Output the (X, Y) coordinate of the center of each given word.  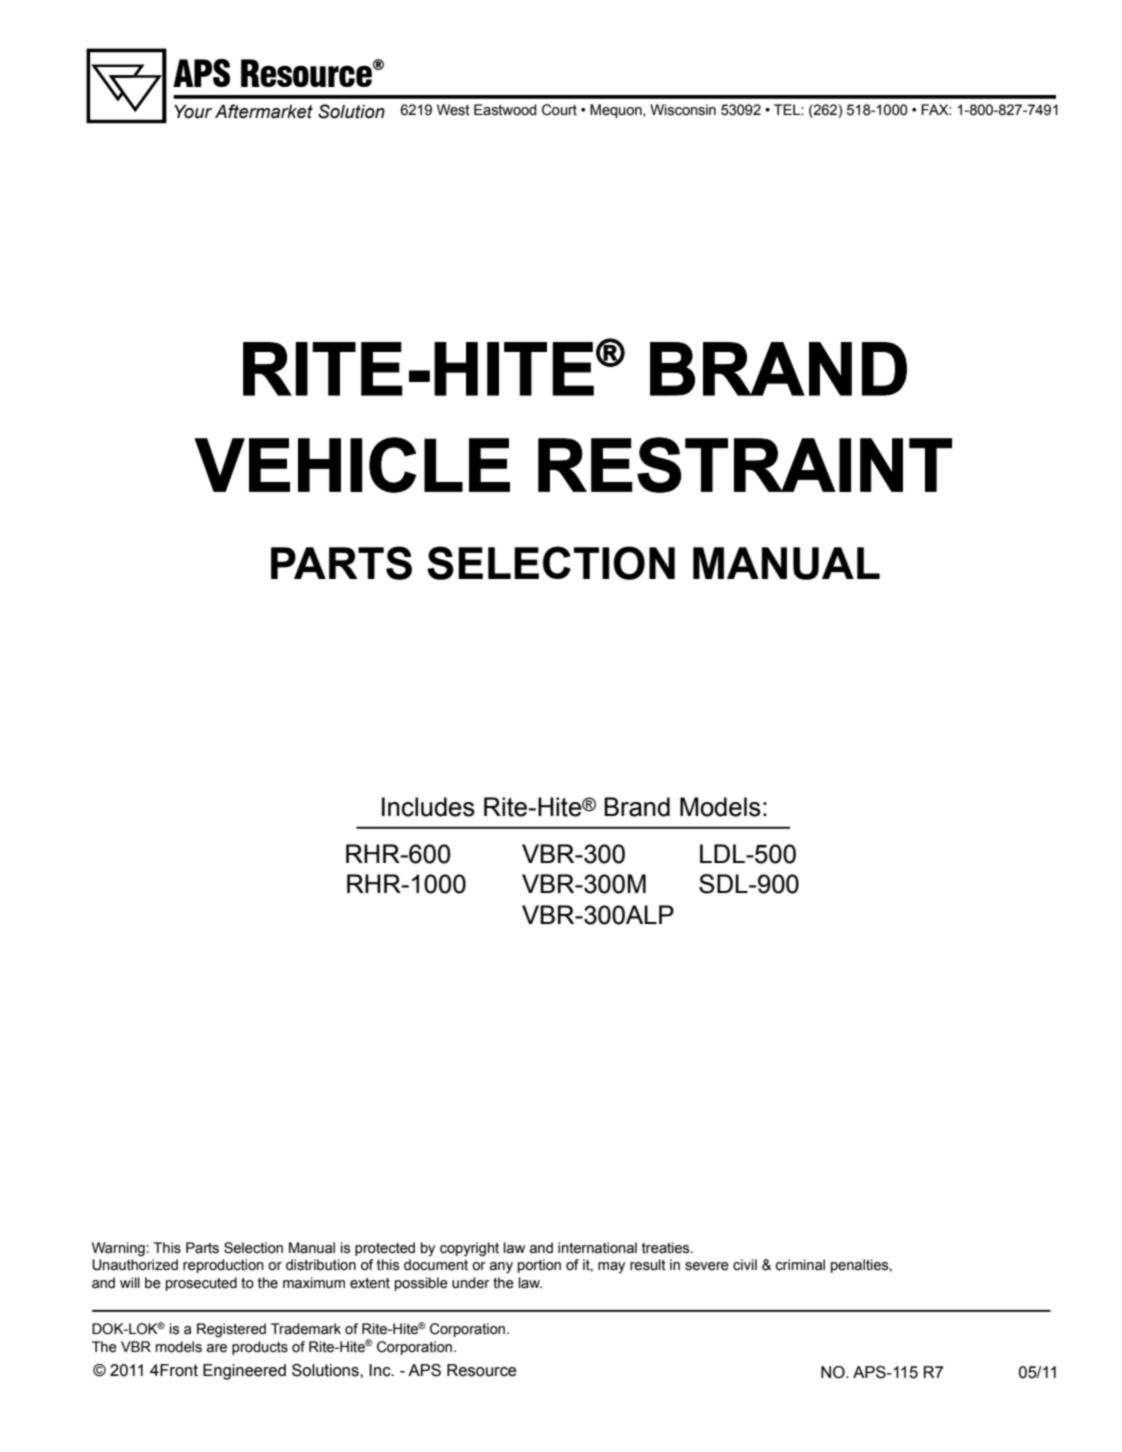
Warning (118, 1249)
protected (385, 1249)
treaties (667, 1248)
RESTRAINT (745, 465)
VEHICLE (352, 465)
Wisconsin (683, 110)
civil (745, 1265)
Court (559, 110)
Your (193, 111)
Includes (428, 807)
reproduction (223, 1266)
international (597, 1248)
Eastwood (505, 110)
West (453, 110)
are (216, 1348)
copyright (469, 1249)
